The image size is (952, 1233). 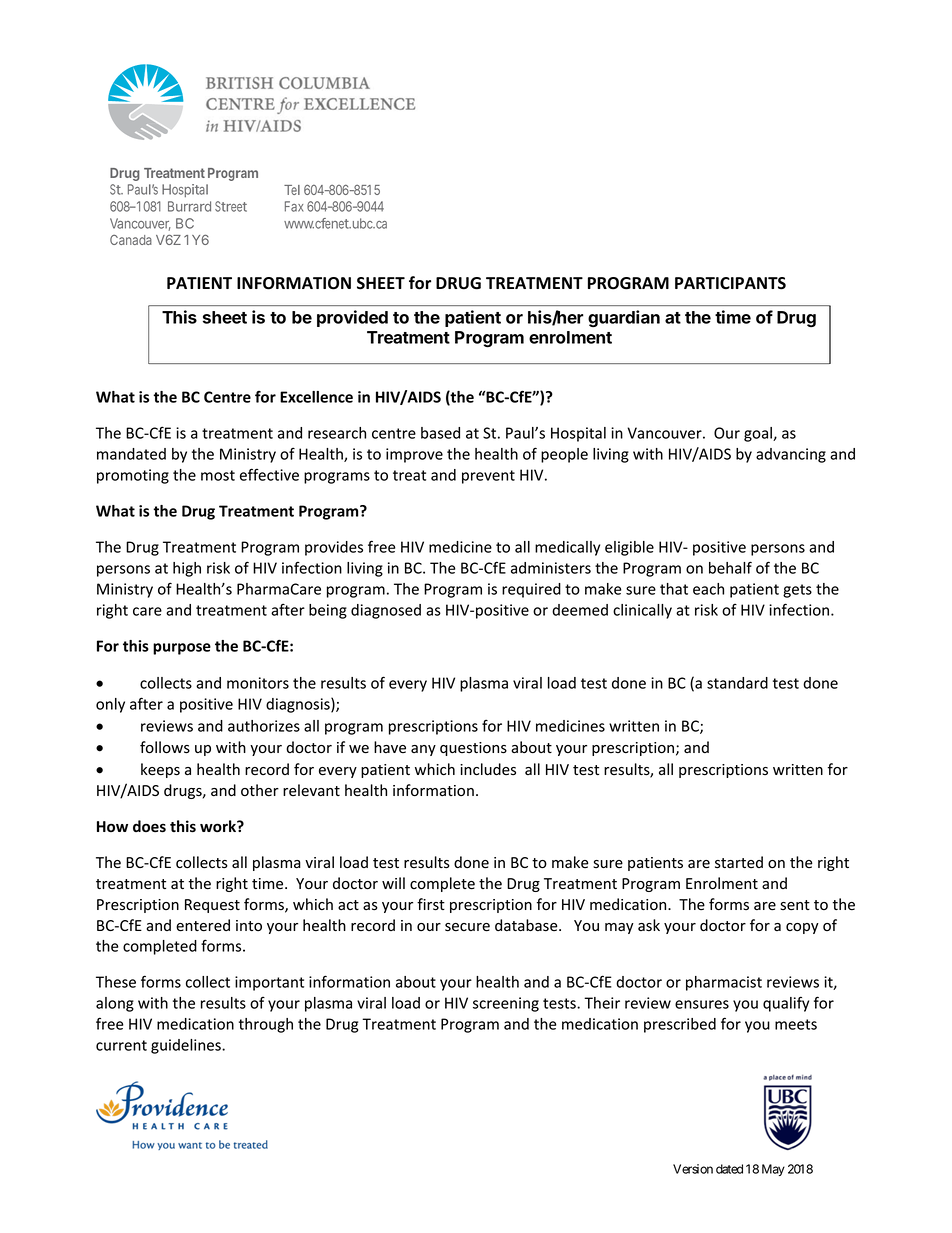 I want to click on keeps, so click(x=160, y=770).
